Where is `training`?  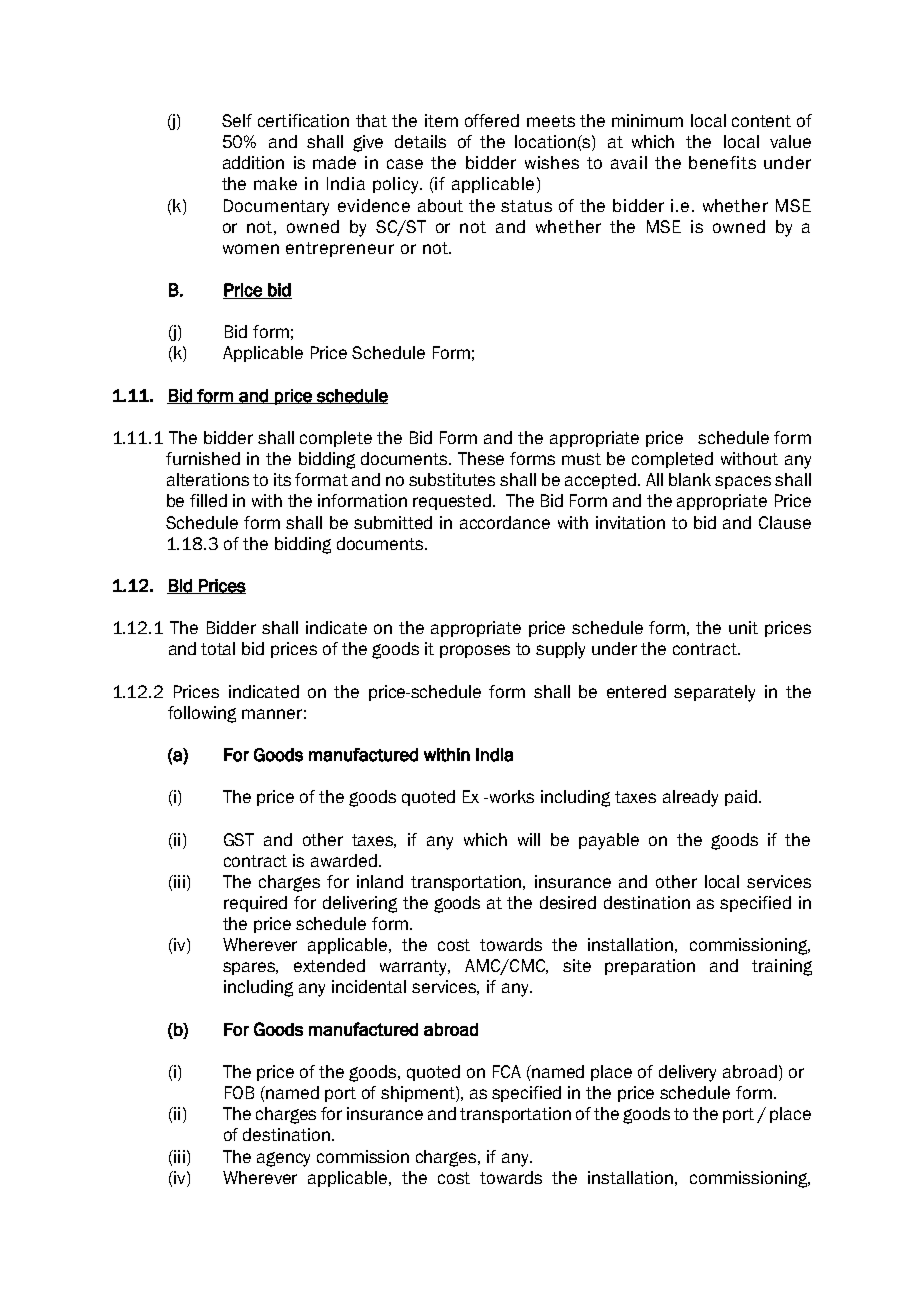 training is located at coordinates (782, 967).
